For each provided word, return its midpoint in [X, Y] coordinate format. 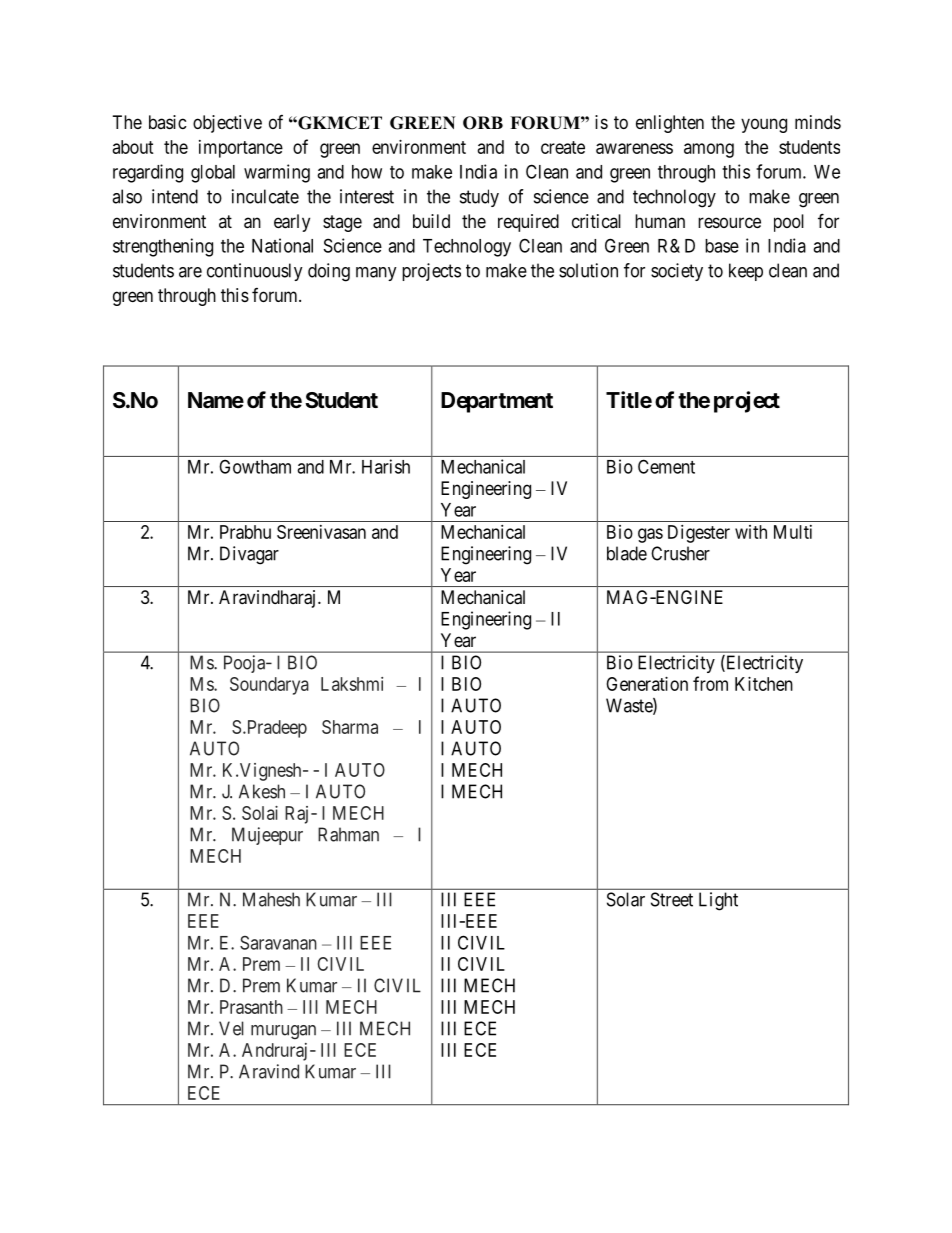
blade [627, 553]
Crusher [680, 553]
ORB [483, 123]
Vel [231, 1028]
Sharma [350, 727]
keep [746, 272]
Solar [626, 899]
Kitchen [764, 684]
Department [497, 402]
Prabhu [245, 532]
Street [672, 899]
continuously [255, 272]
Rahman [348, 834]
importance [241, 149]
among [709, 150]
